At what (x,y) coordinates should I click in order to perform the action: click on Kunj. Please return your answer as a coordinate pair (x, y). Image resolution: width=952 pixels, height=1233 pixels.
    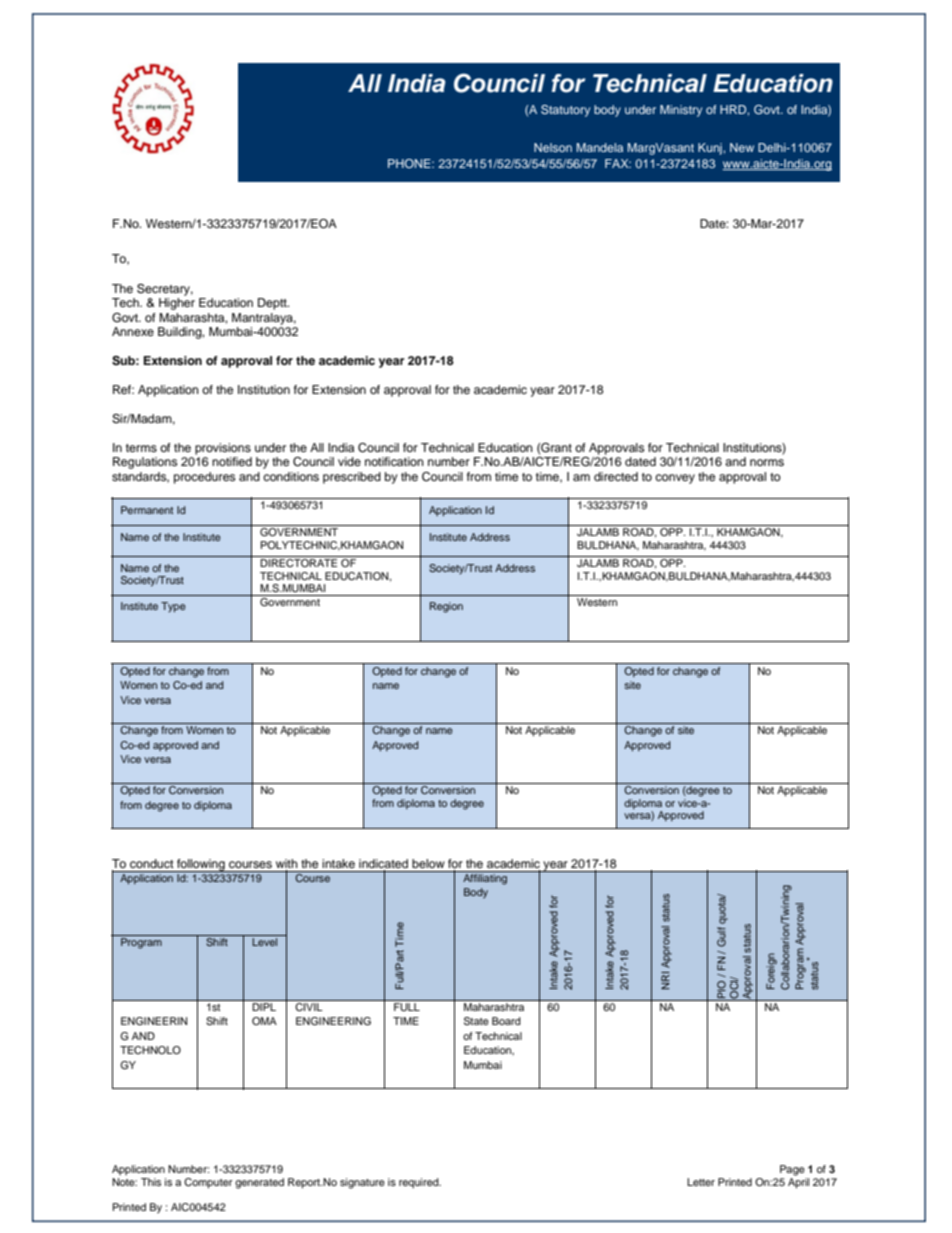
    Looking at the image, I should click on (711, 149).
